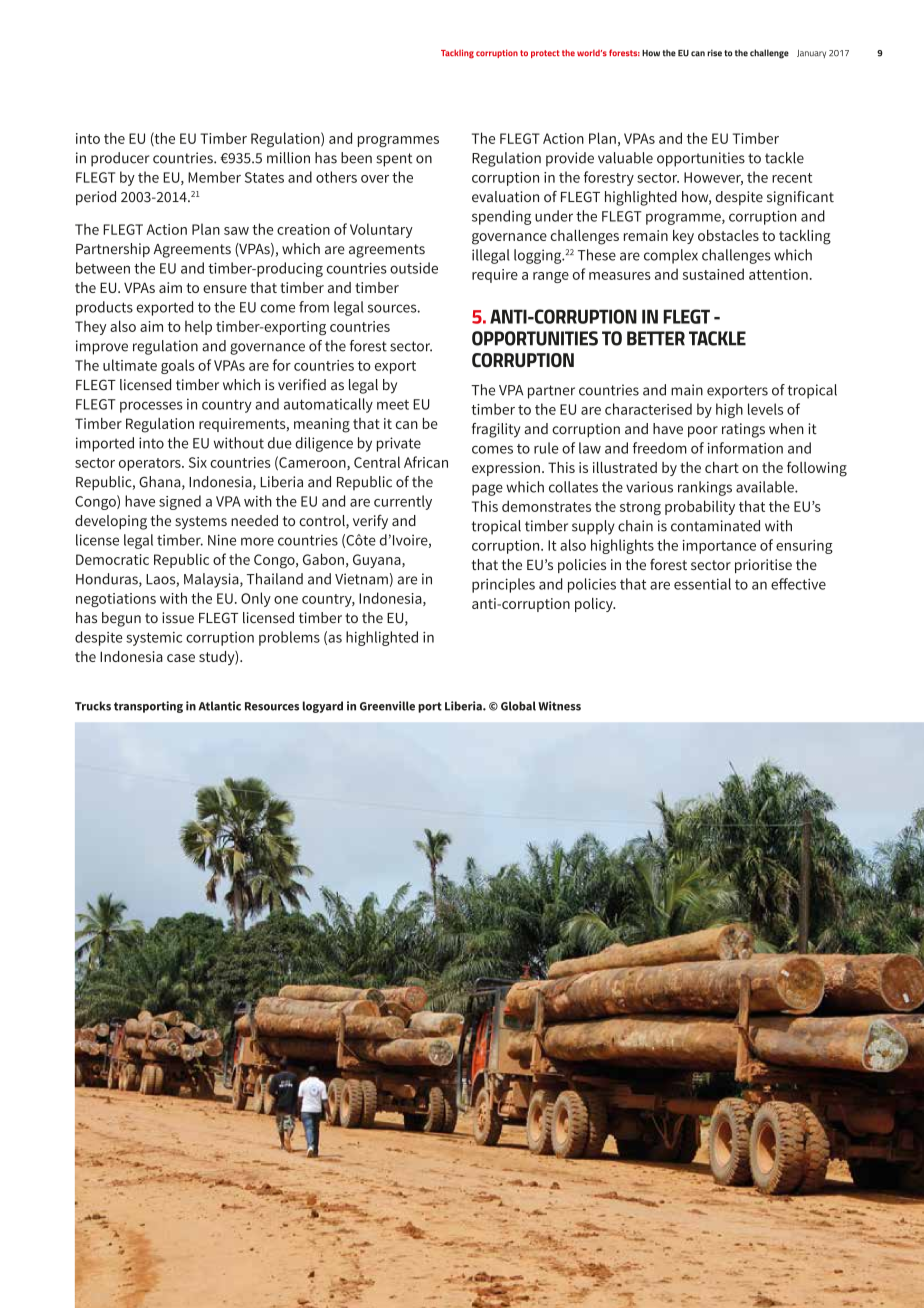  What do you see at coordinates (181, 658) in the screenshot?
I see `case` at bounding box center [181, 658].
